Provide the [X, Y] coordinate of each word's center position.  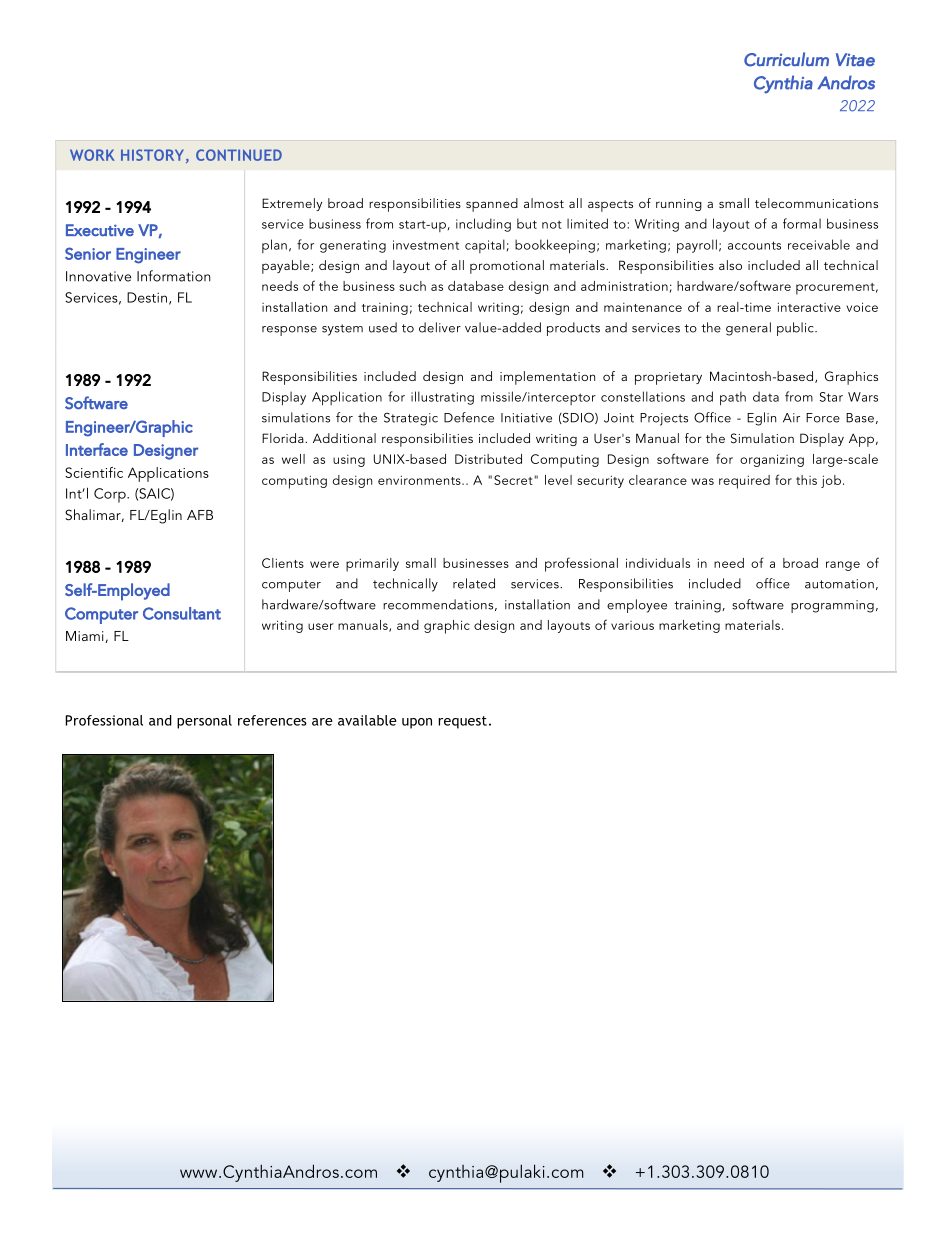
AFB [200, 515]
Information [174, 276]
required [744, 482]
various [632, 625]
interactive [809, 307]
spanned [492, 205]
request [462, 722]
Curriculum [786, 59]
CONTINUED [239, 155]
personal [204, 722]
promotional [507, 267]
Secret [514, 480]
